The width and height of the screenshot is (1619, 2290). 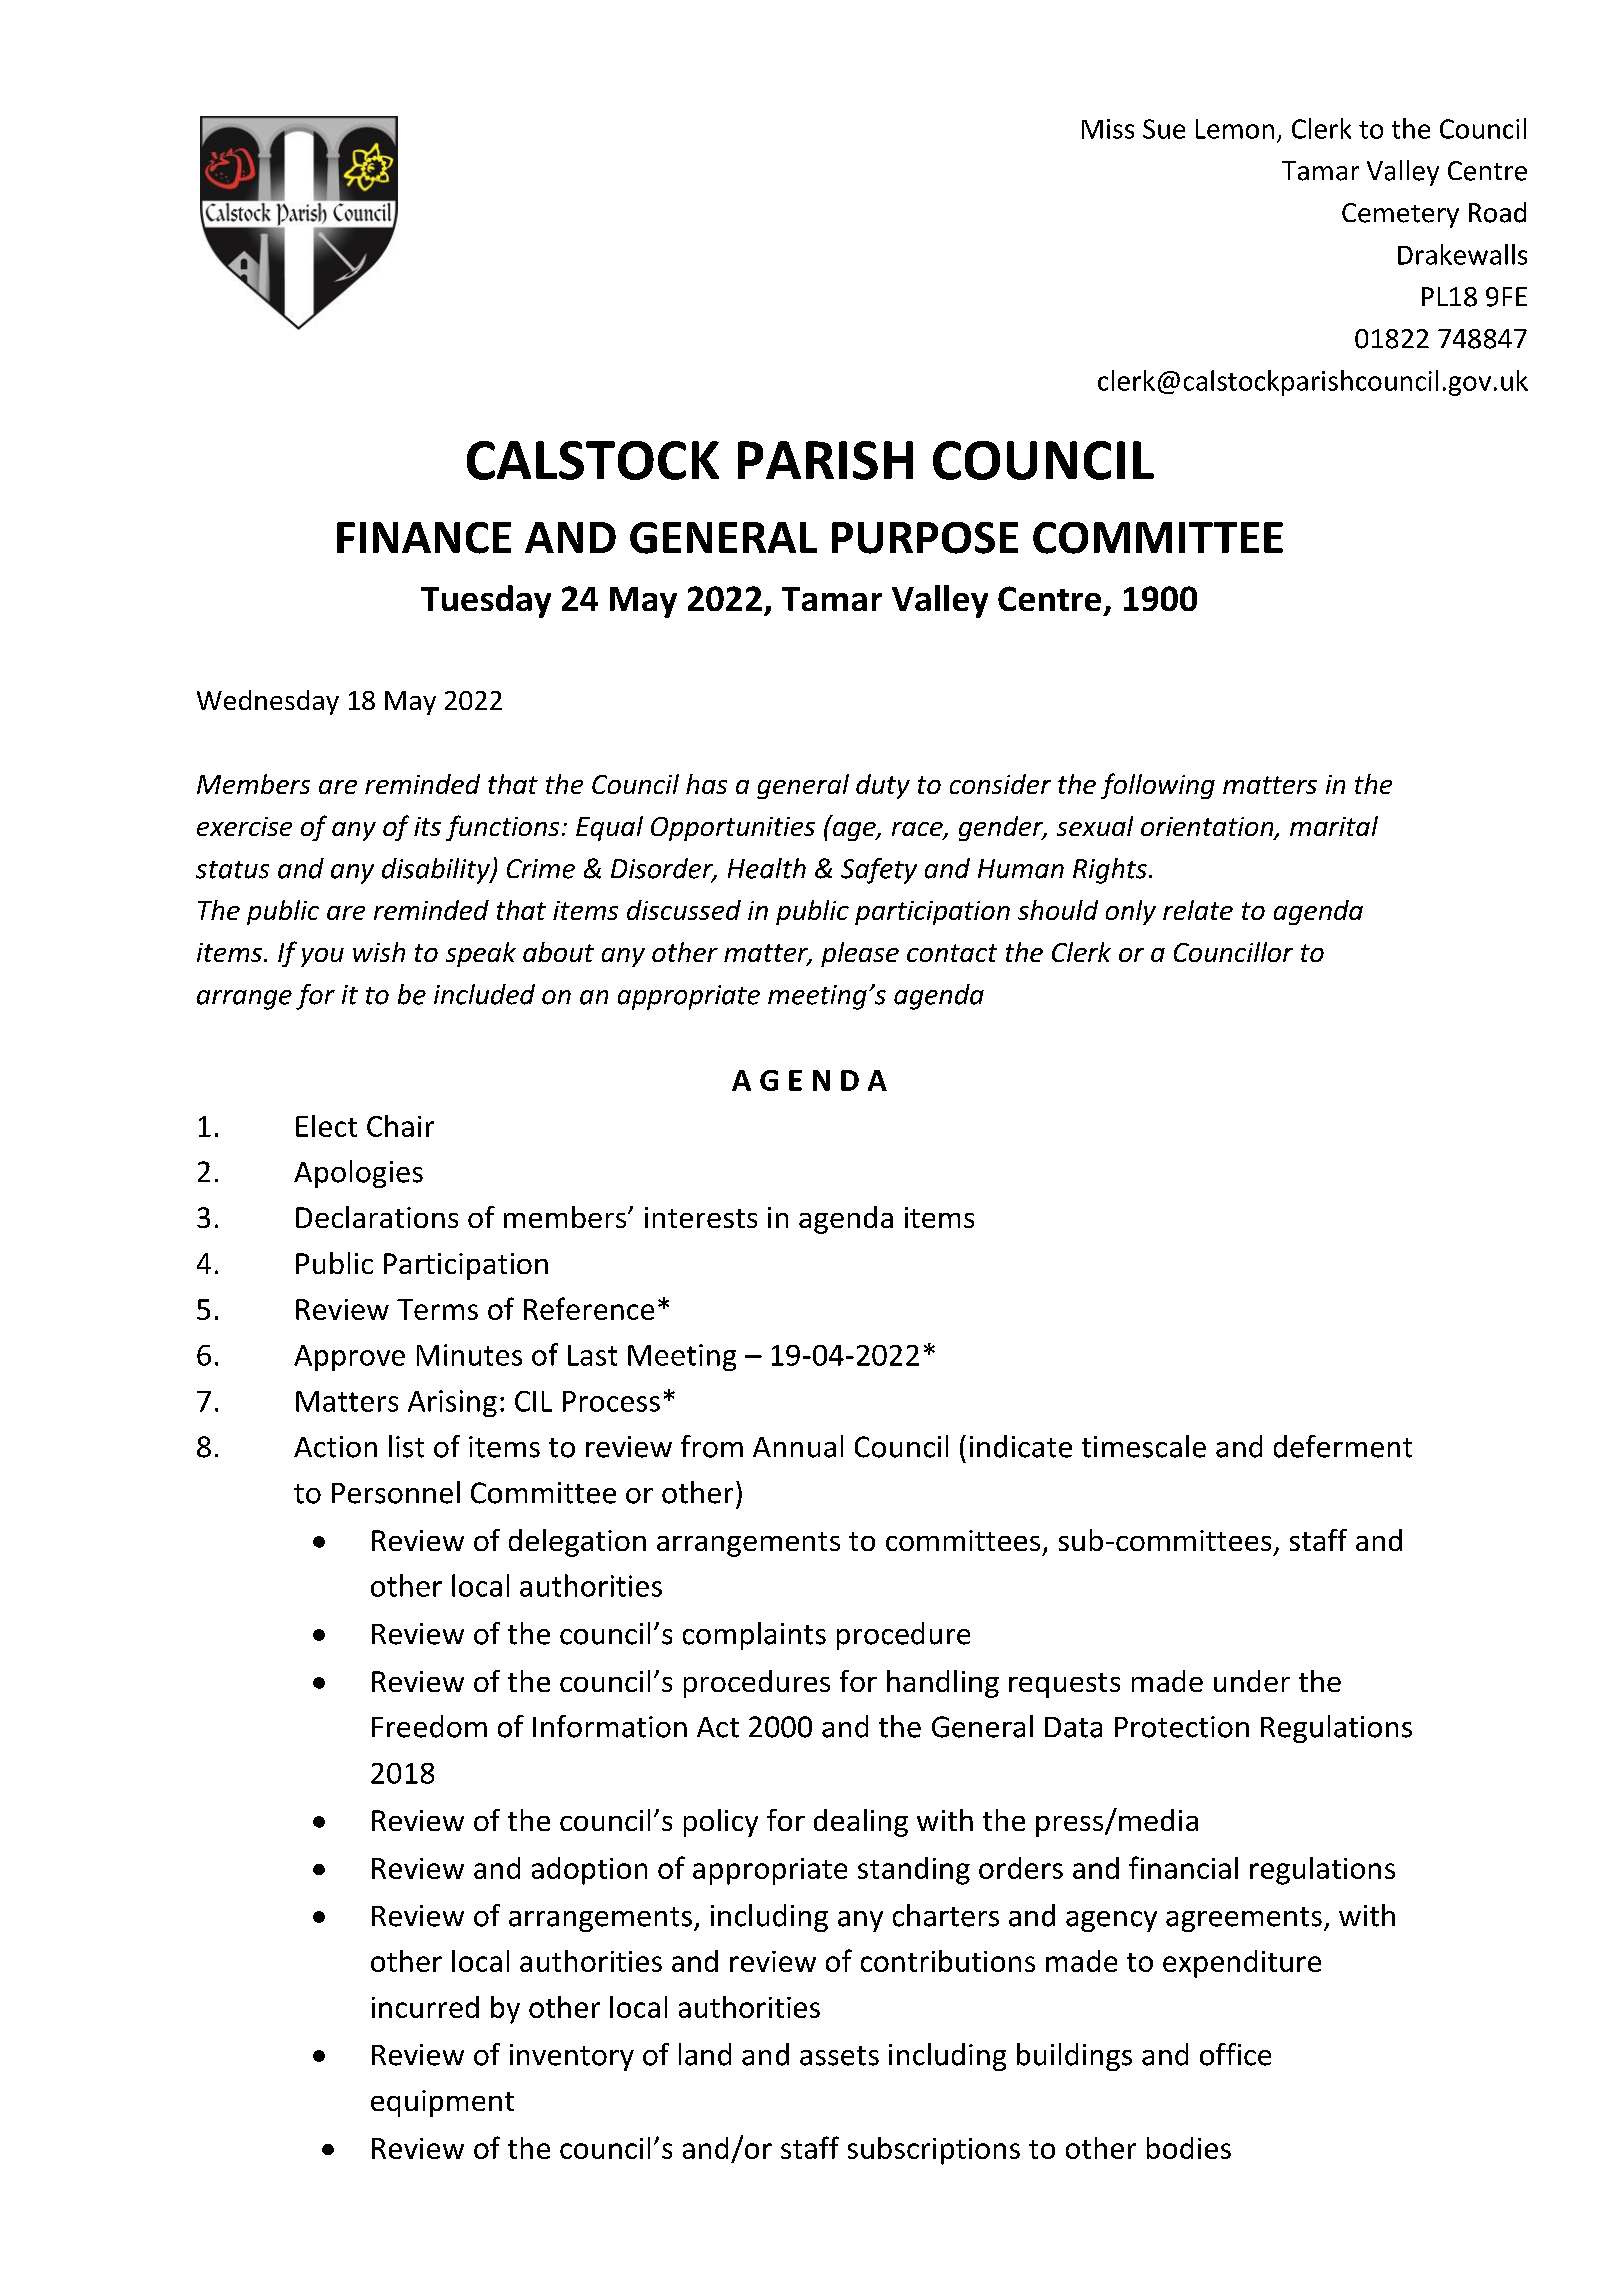 I want to click on deferment, so click(x=1343, y=1446).
